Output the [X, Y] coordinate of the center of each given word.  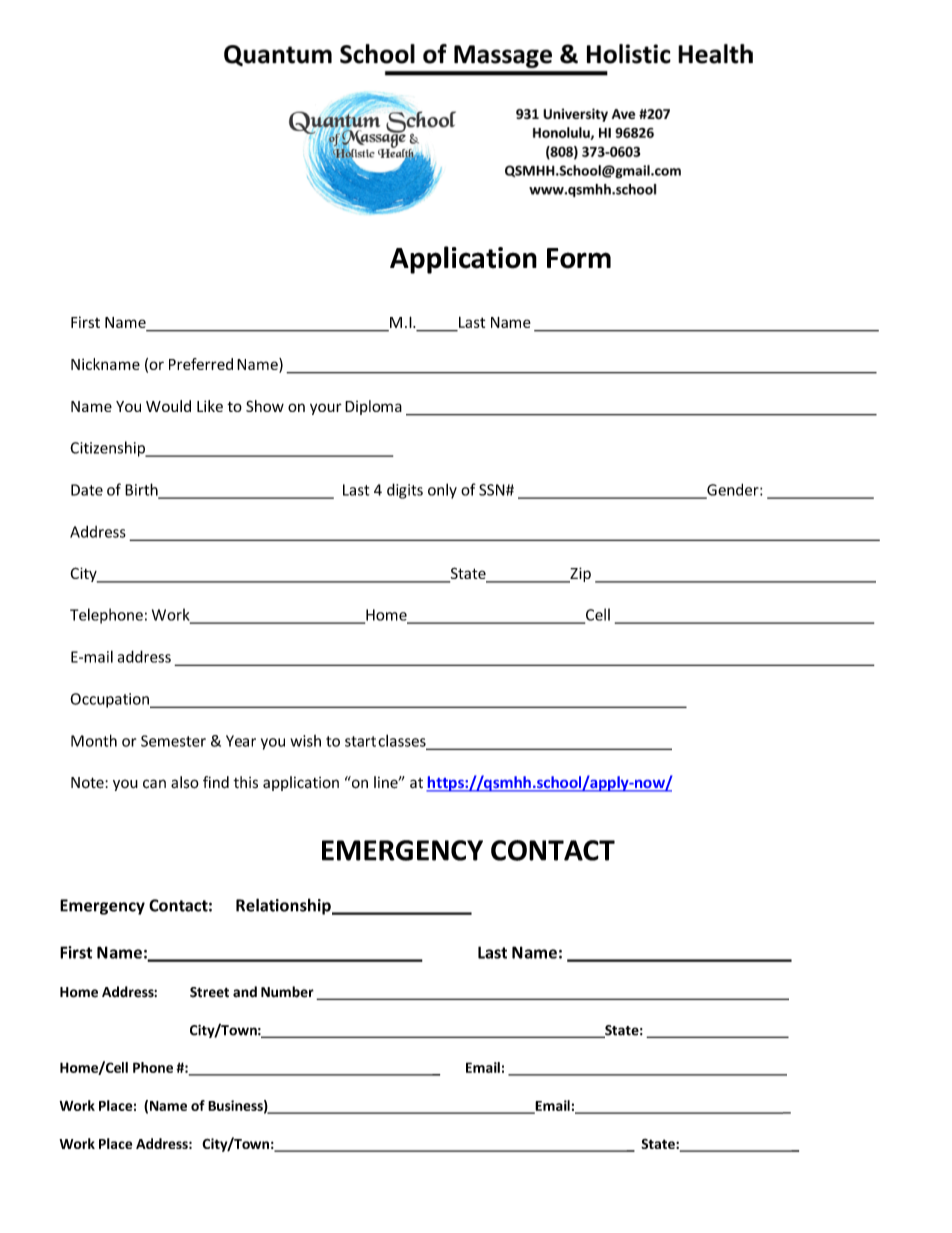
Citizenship [108, 449]
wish [305, 741]
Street [209, 992]
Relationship [284, 906]
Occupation [110, 700]
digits [405, 491]
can [154, 784]
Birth [142, 490]
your [326, 409]
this [245, 782]
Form [579, 258]
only [442, 491]
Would [168, 406]
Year [241, 741]
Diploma [373, 407]
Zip [579, 575]
